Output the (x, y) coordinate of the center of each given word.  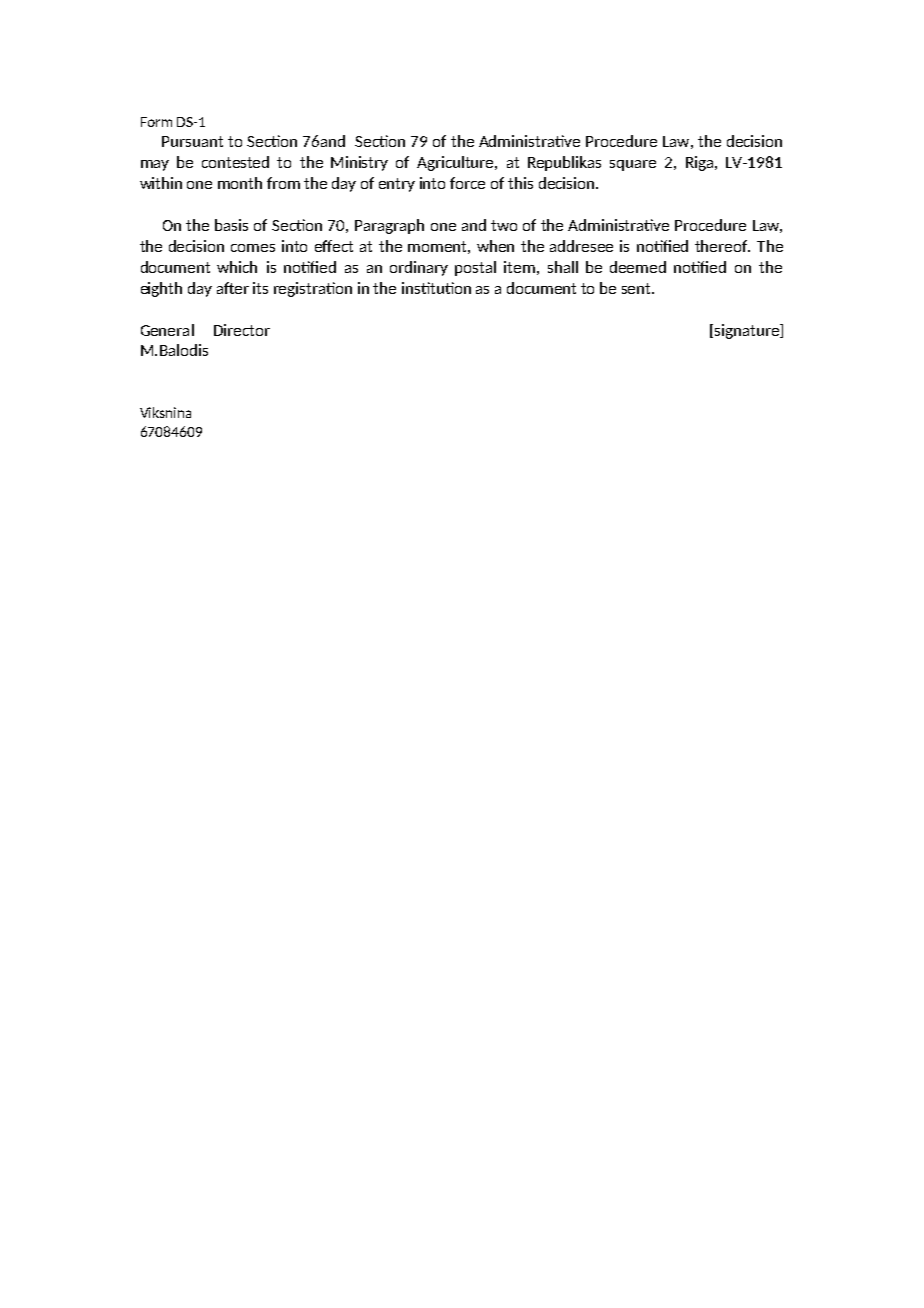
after (233, 288)
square (633, 165)
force (467, 183)
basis (231, 225)
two (504, 225)
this (520, 183)
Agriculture (456, 163)
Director (242, 330)
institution (436, 288)
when (495, 246)
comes (253, 248)
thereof (722, 246)
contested (235, 162)
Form (156, 122)
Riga (701, 163)
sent (637, 288)
